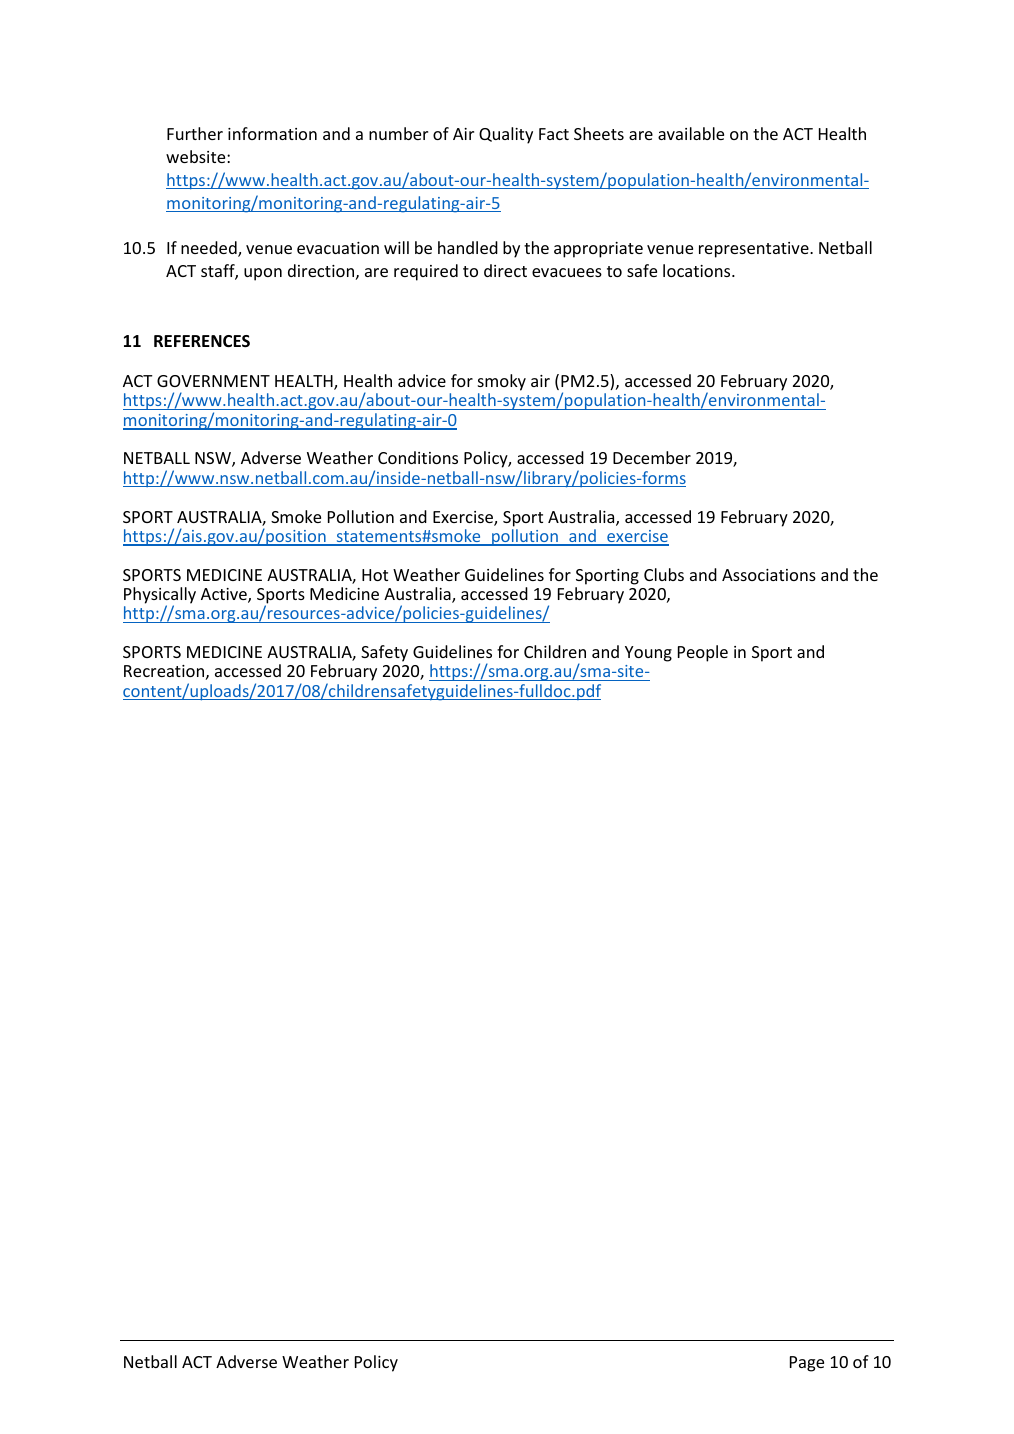 The image size is (1014, 1434). What do you see at coordinates (418, 457) in the image?
I see `Conditions` at bounding box center [418, 457].
